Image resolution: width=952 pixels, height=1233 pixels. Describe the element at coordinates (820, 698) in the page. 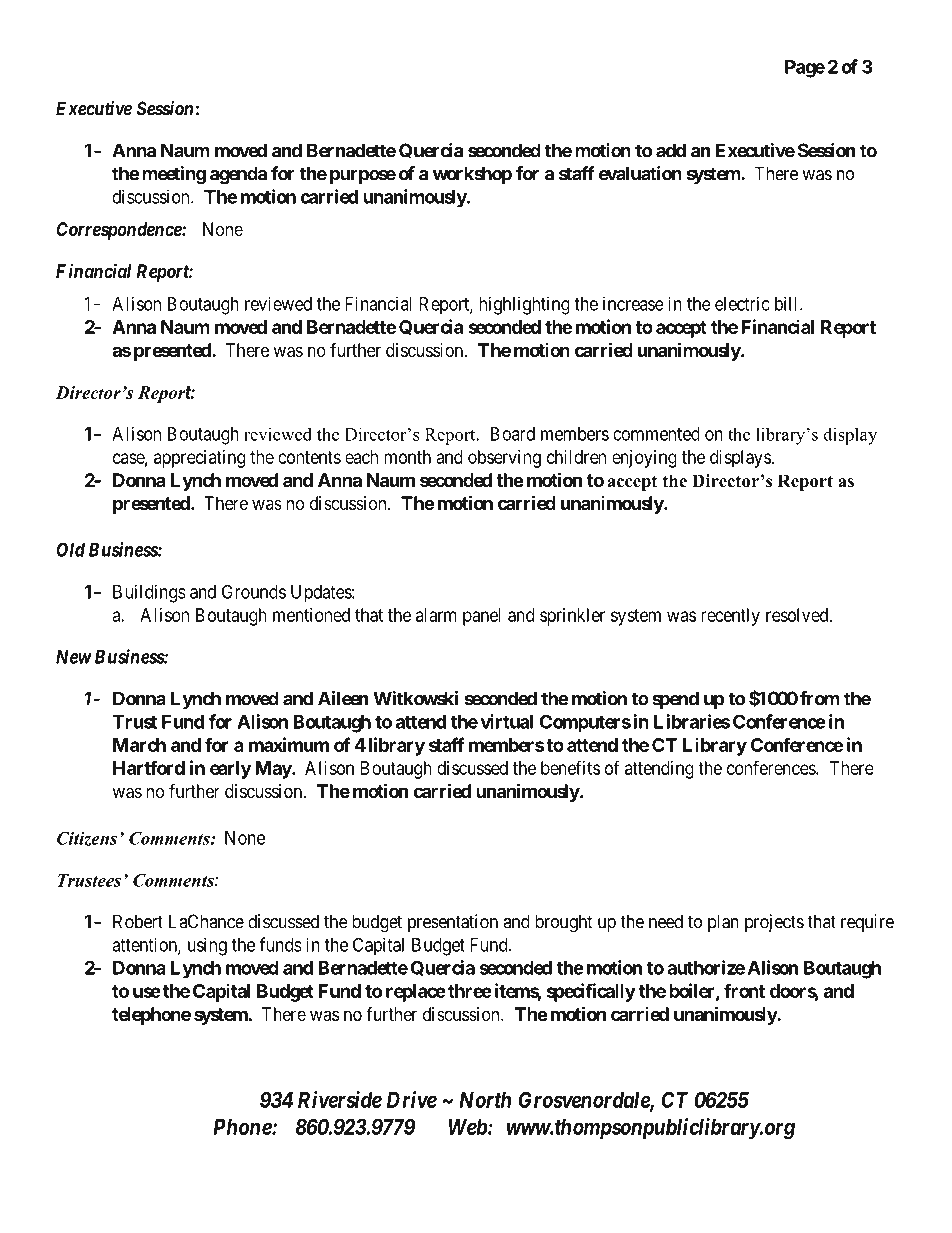

I see `from` at that location.
